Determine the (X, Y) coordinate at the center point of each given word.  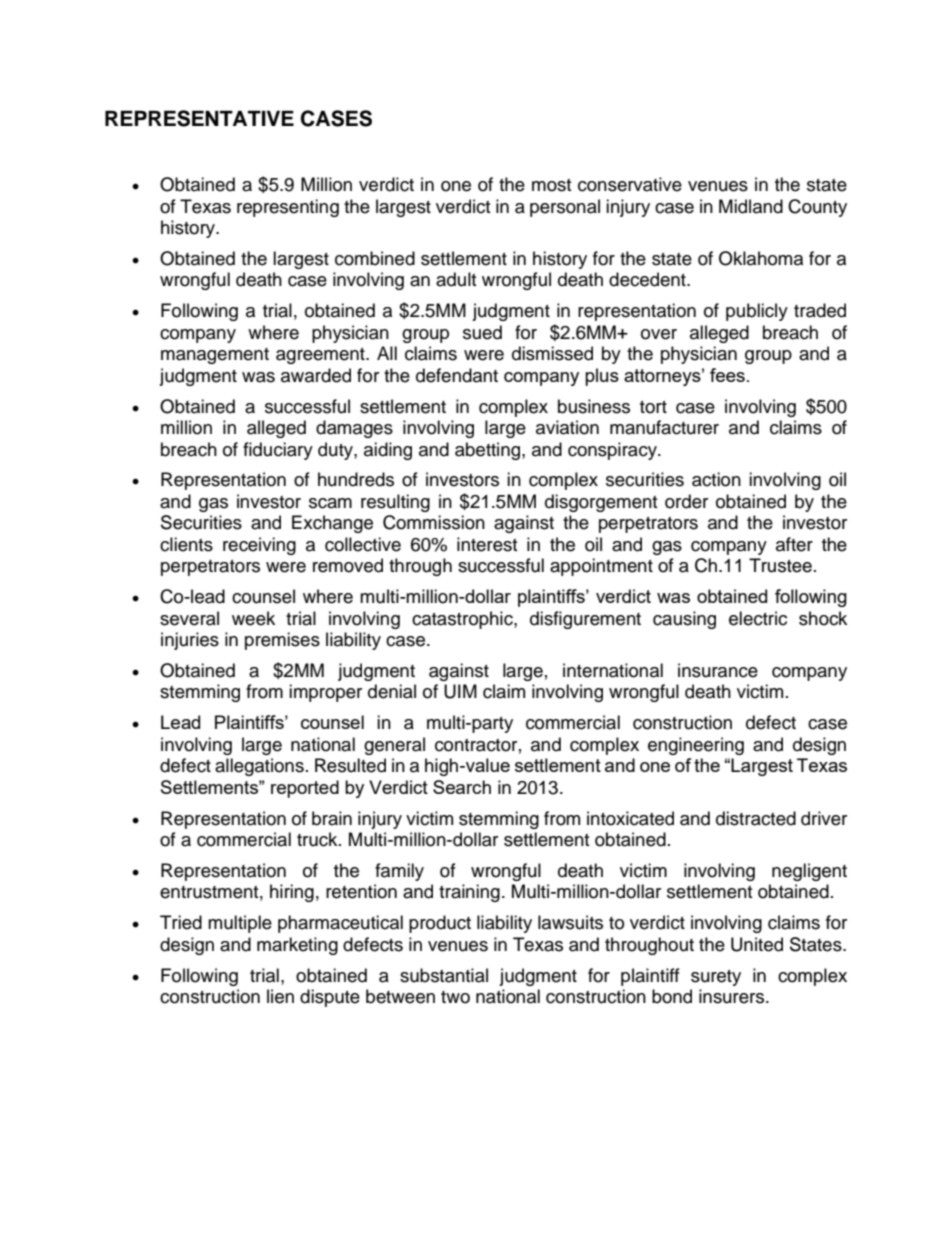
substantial (444, 975)
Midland (751, 206)
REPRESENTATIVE (199, 118)
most (551, 185)
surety (716, 978)
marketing (297, 946)
